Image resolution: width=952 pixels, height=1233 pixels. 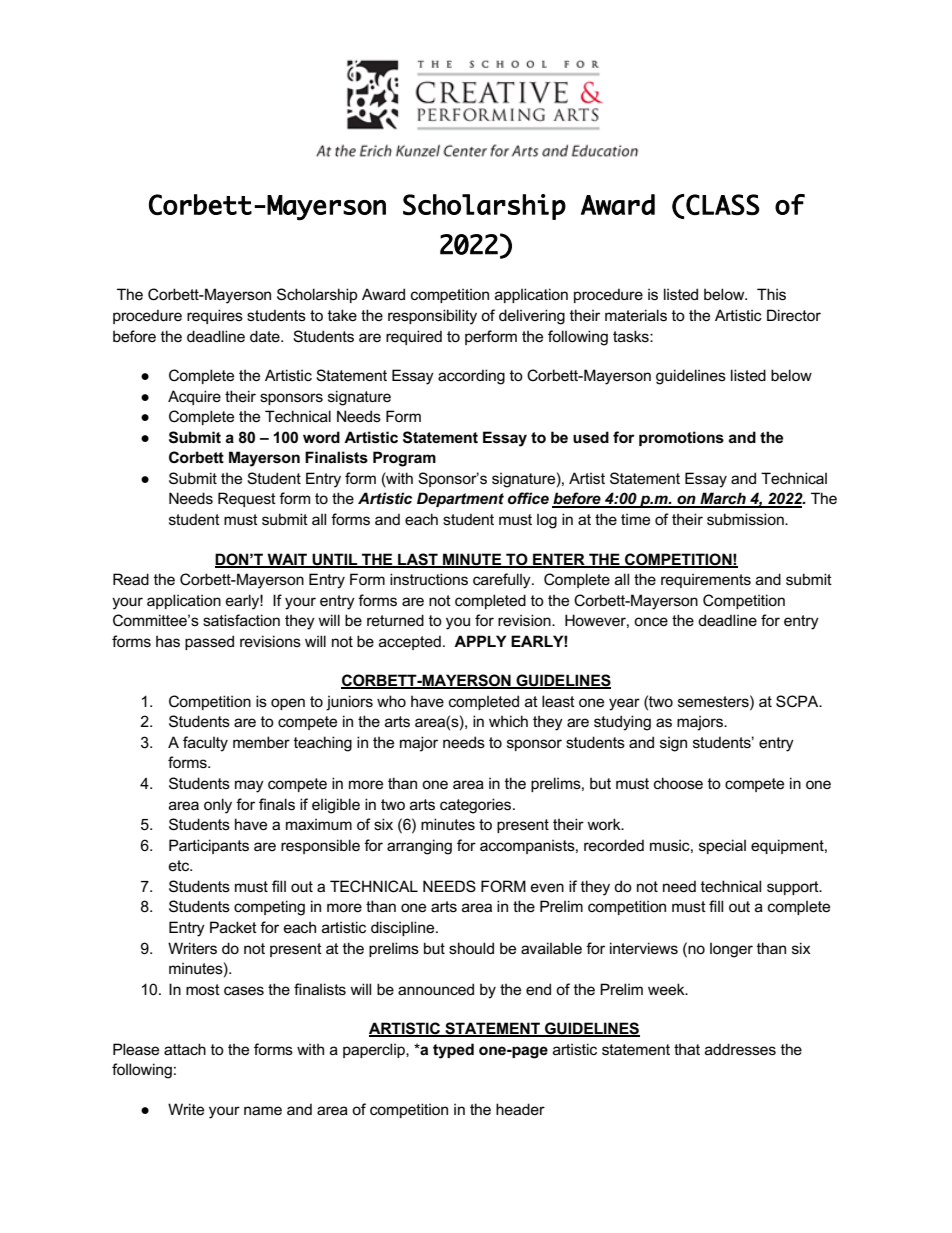 What do you see at coordinates (185, 1049) in the screenshot?
I see `attach` at bounding box center [185, 1049].
